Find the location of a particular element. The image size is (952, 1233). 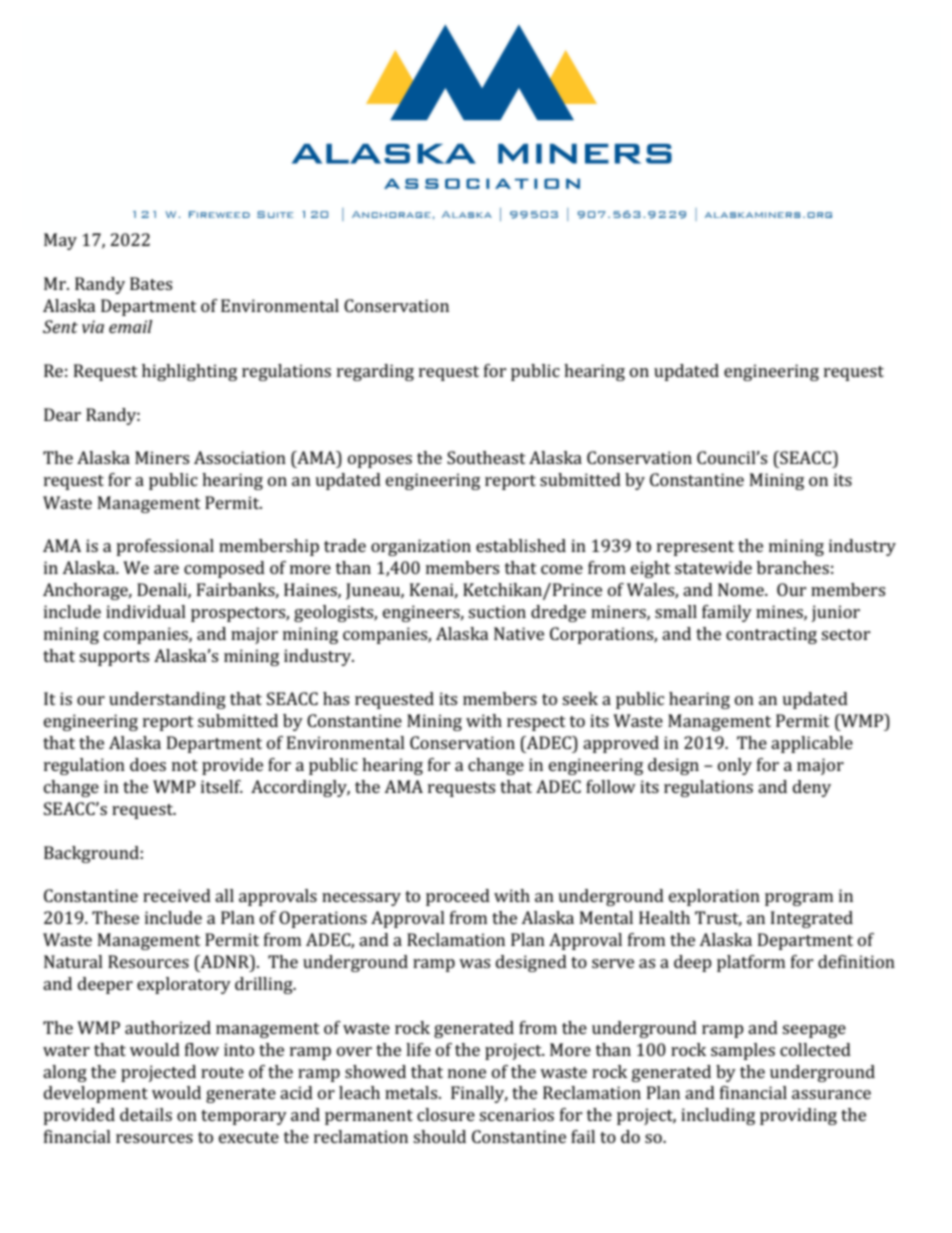

deny is located at coordinates (812, 788).
